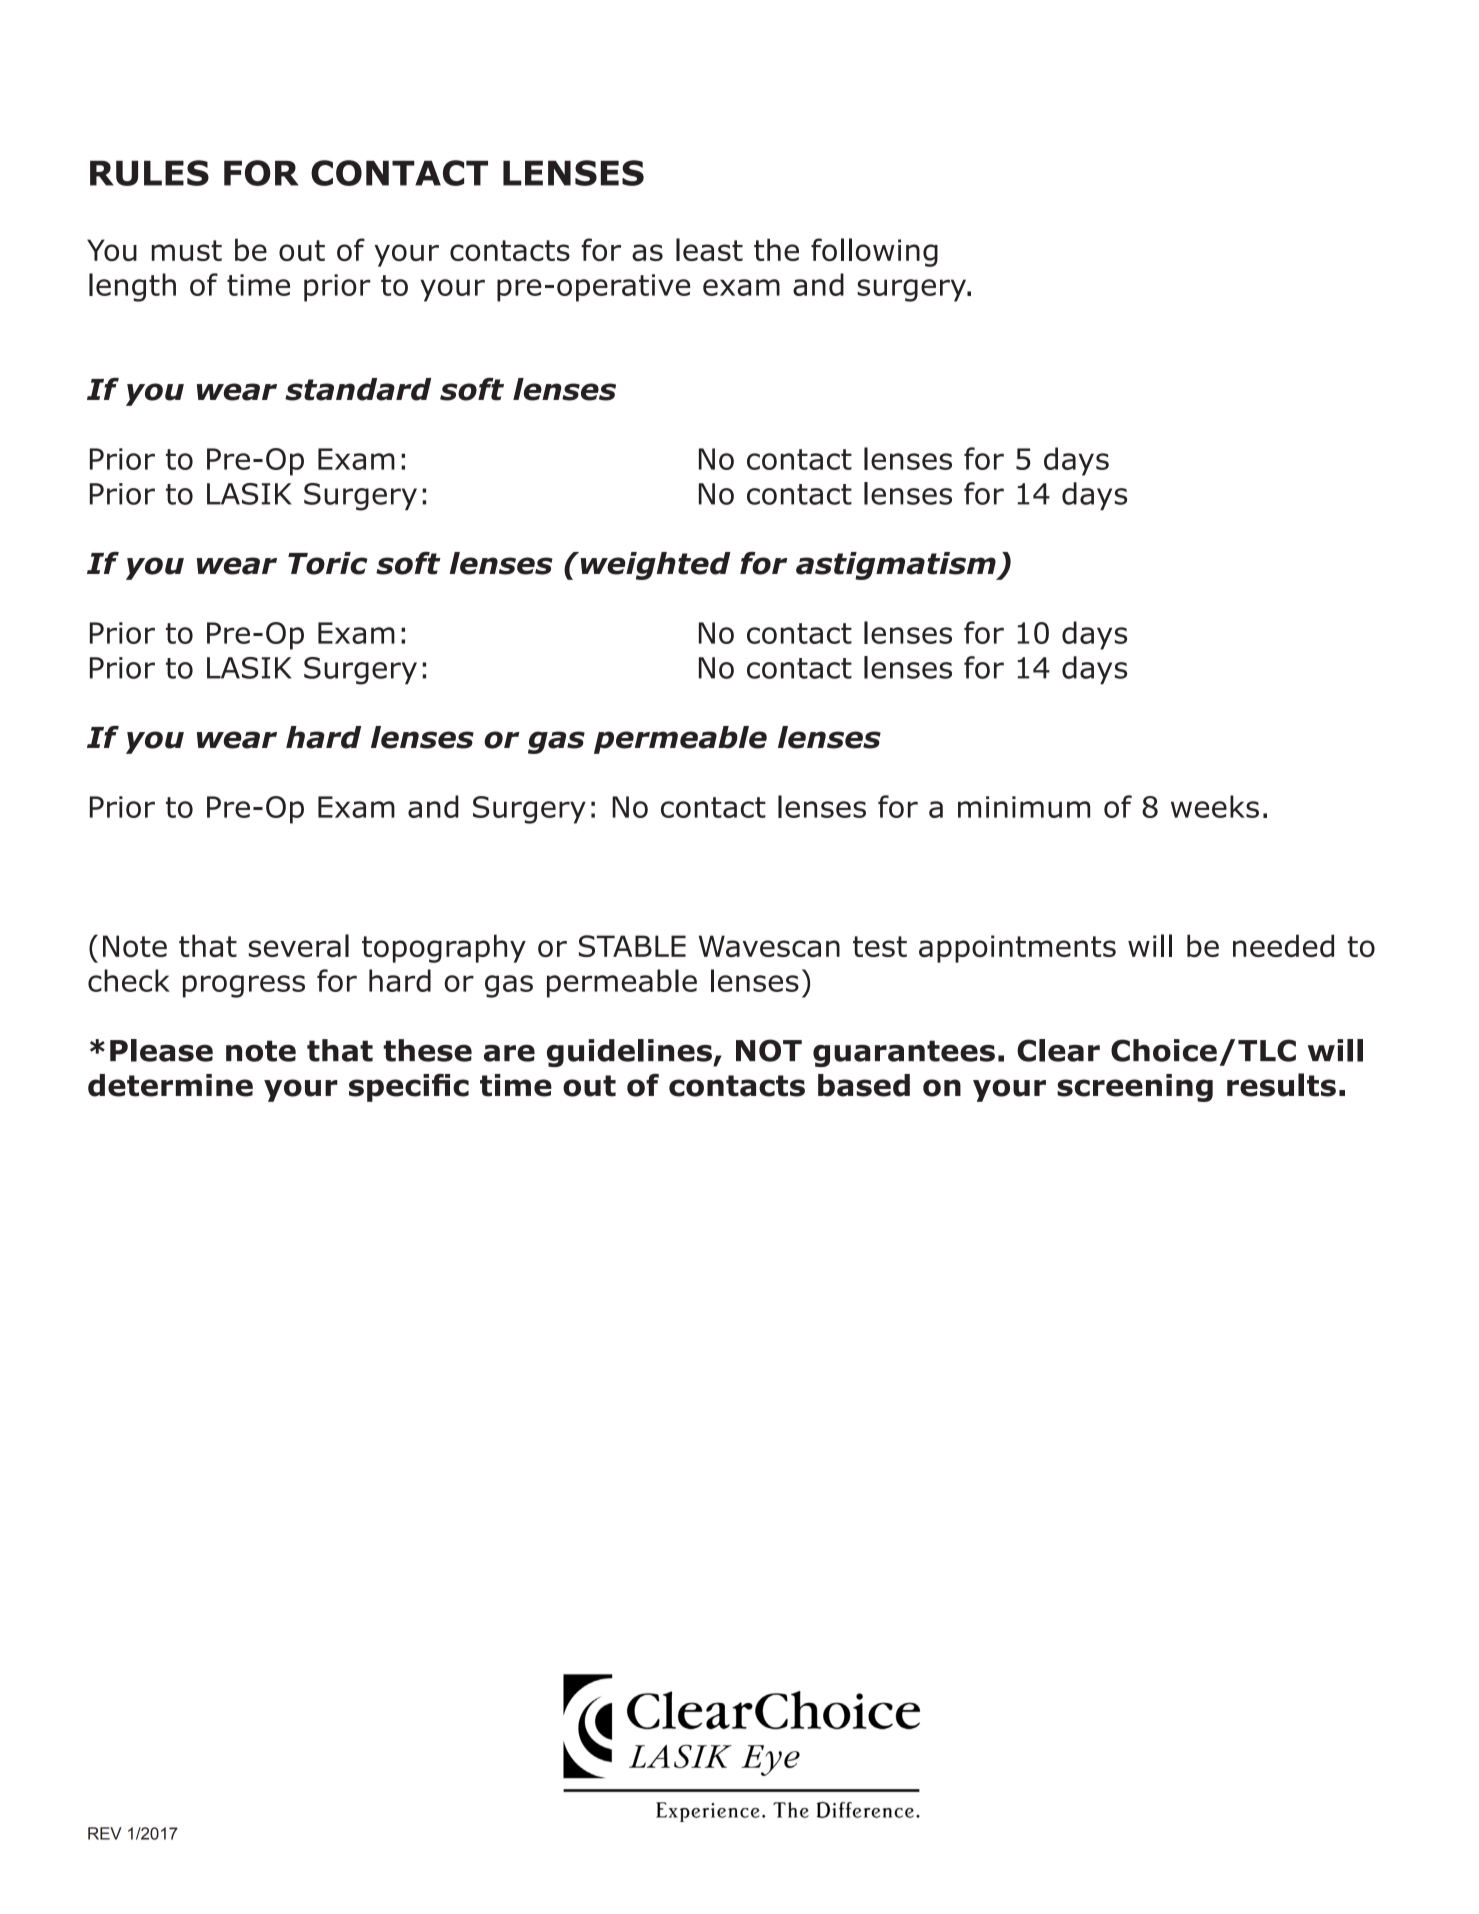 The width and height of the screenshot is (1479, 1914). Describe the element at coordinates (864, 1085) in the screenshot. I see `based` at that location.
